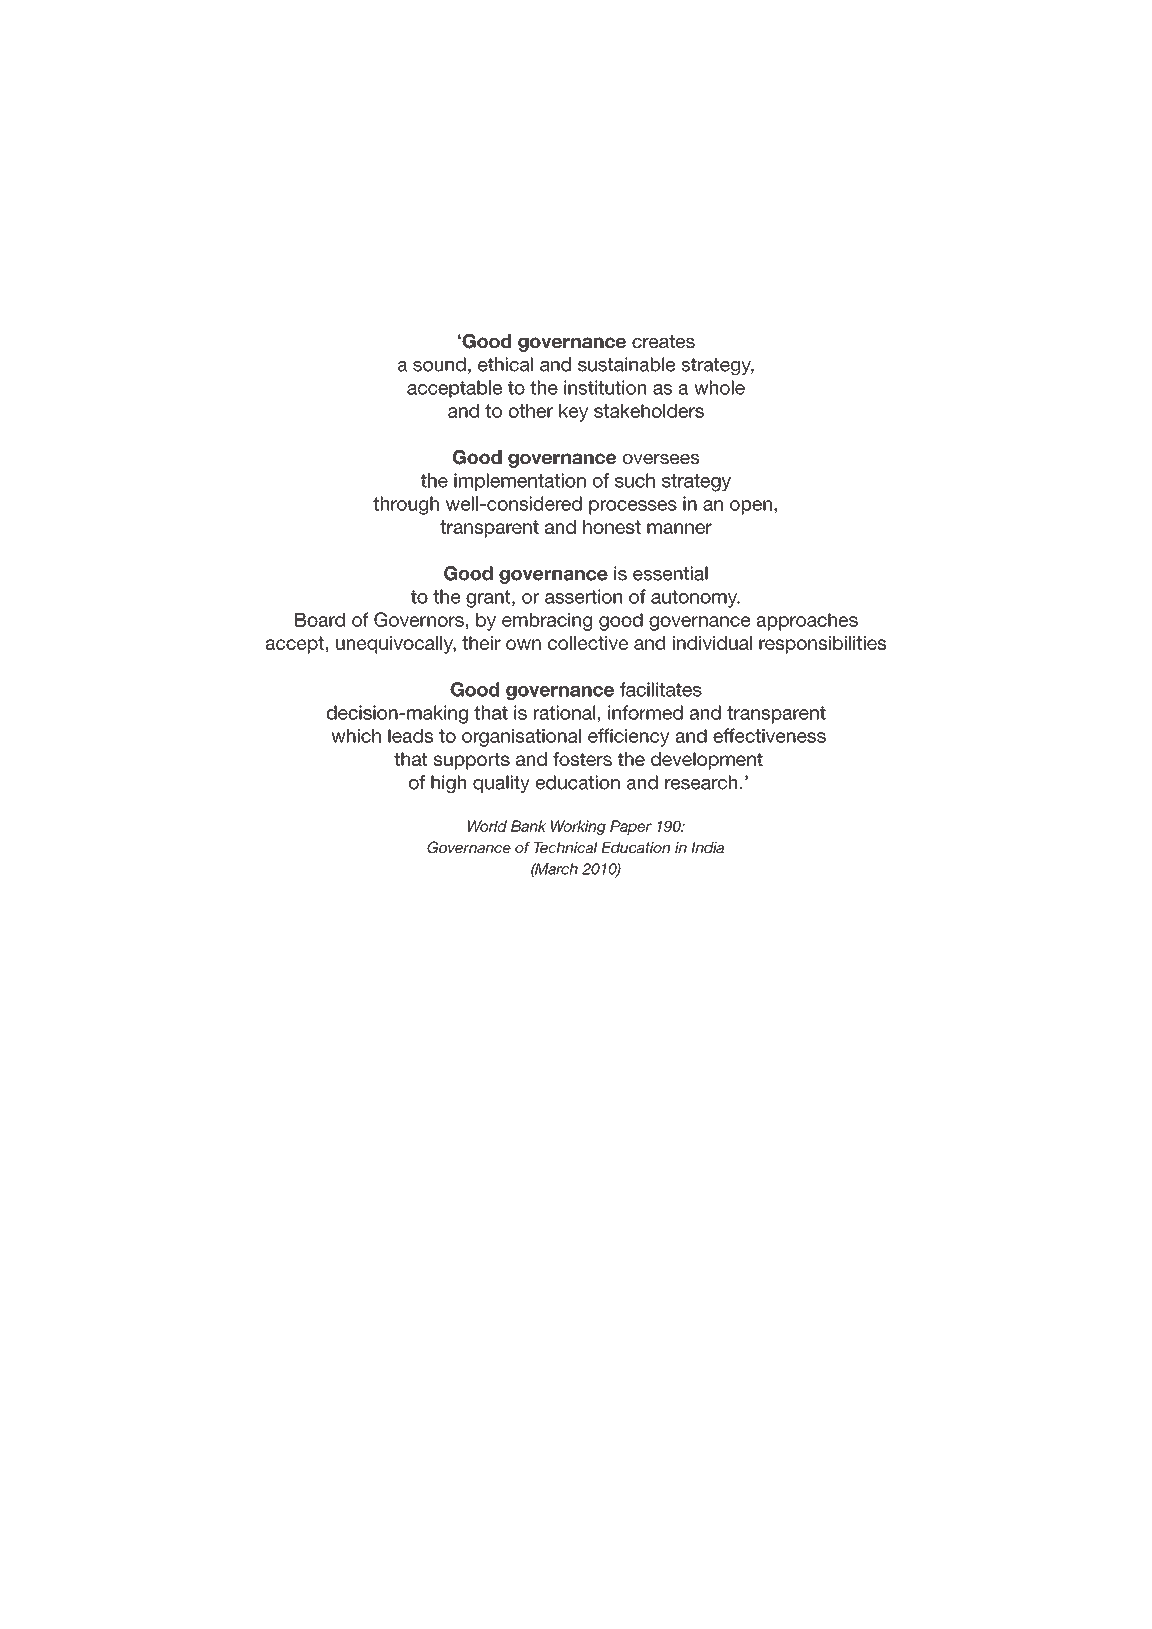  Describe the element at coordinates (719, 387) in the screenshot. I see `whole` at that location.
